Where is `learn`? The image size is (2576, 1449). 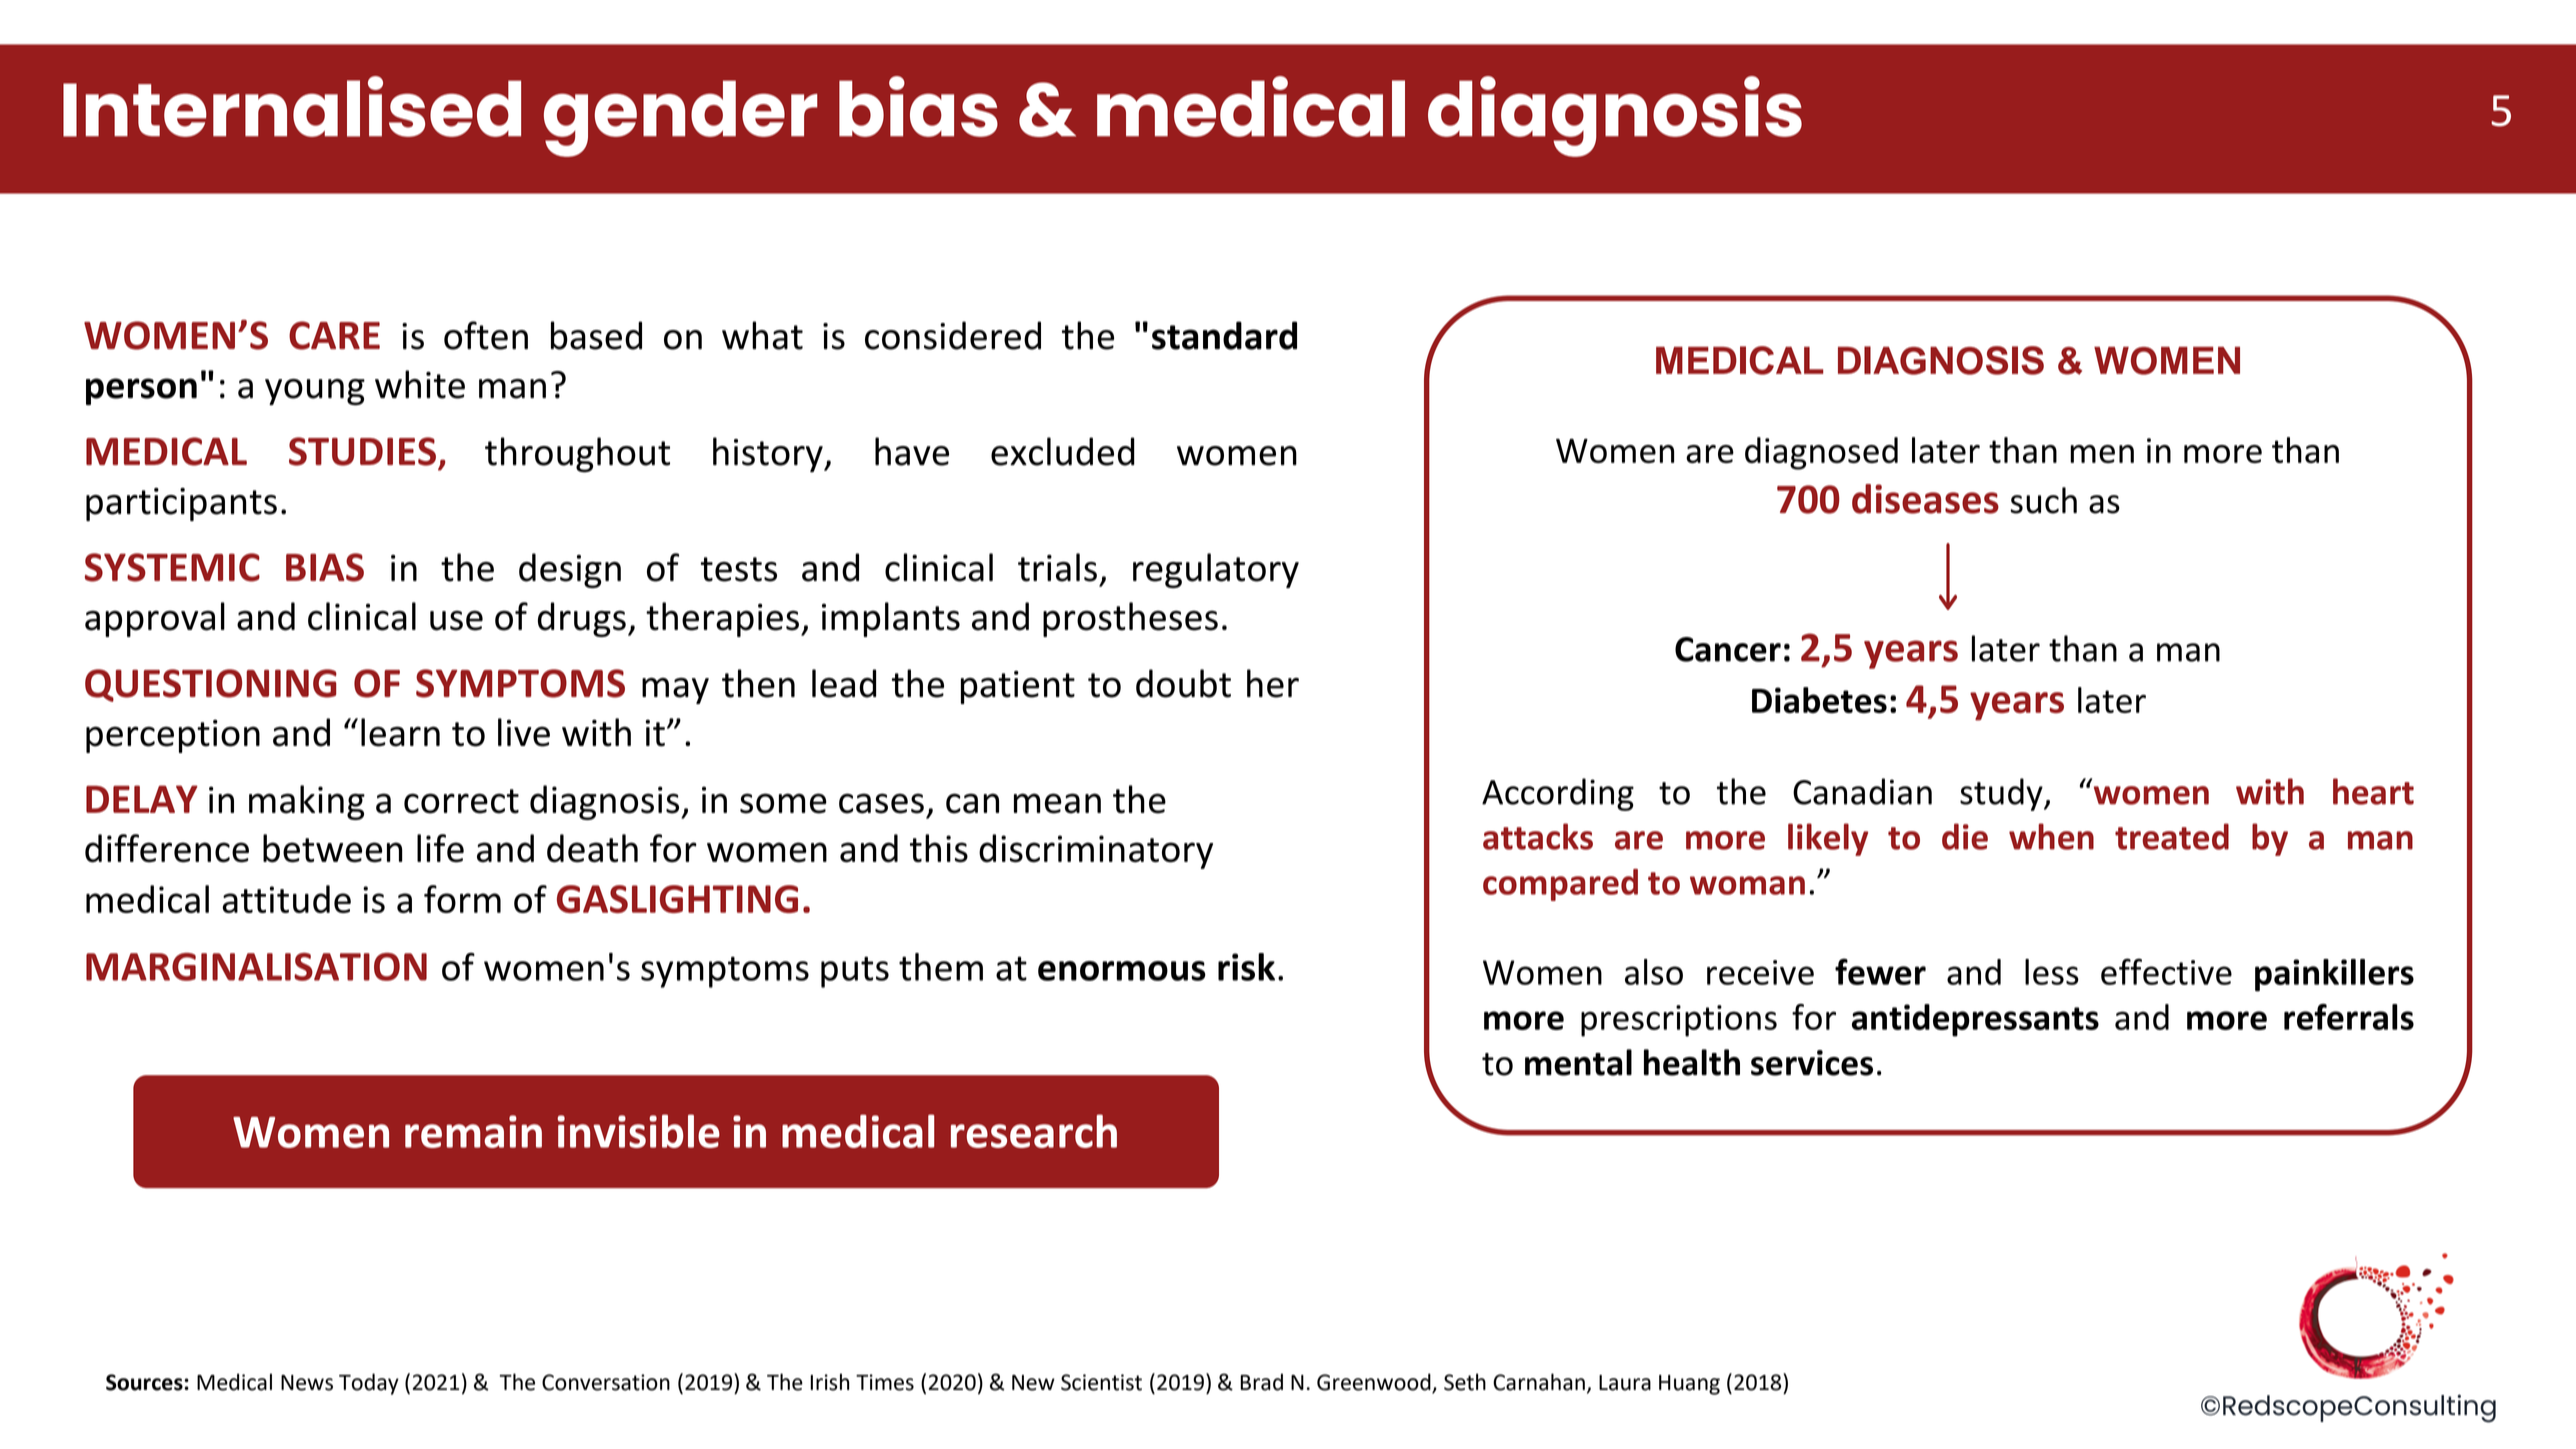 learn is located at coordinates (400, 732).
